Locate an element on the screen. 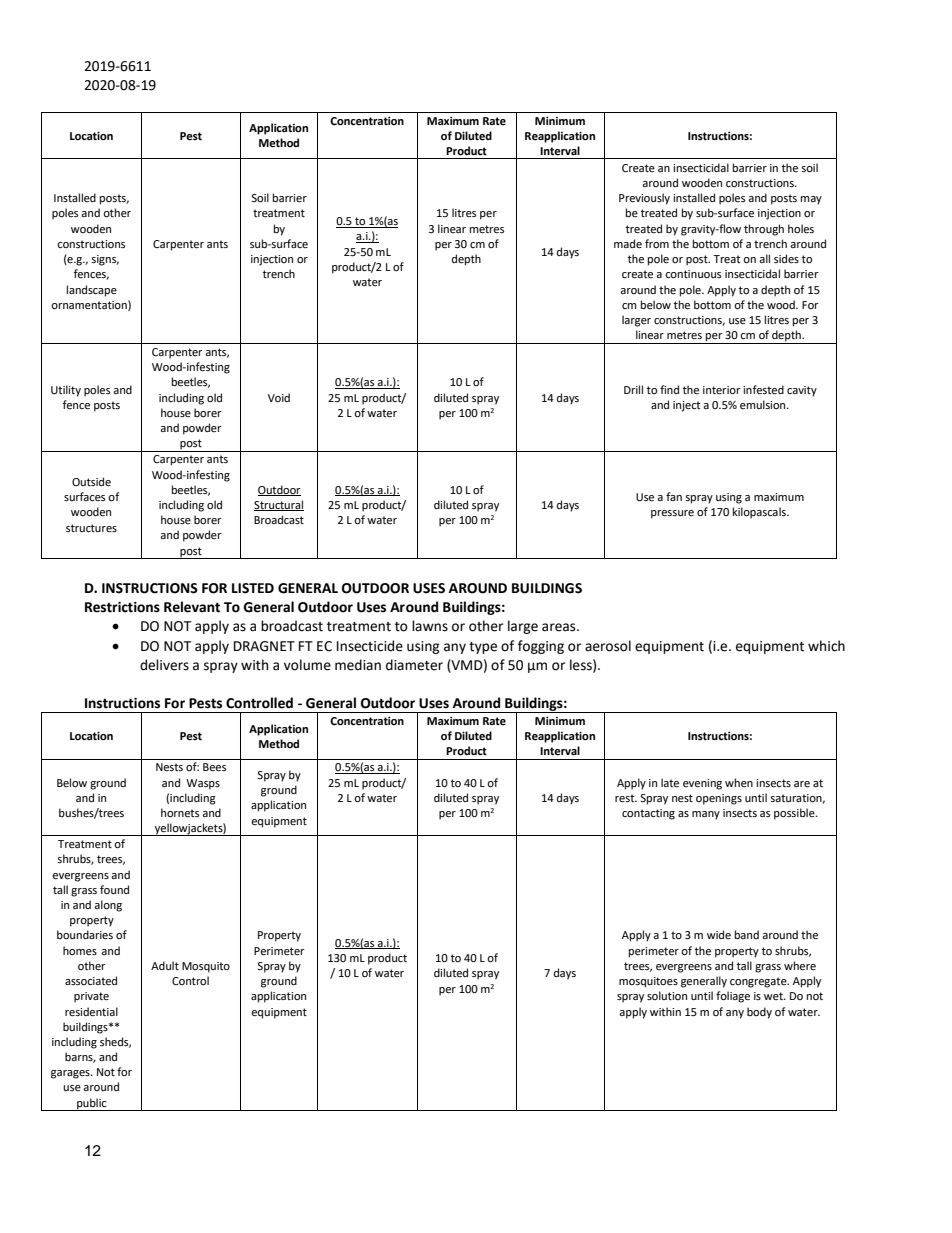 The height and width of the screenshot is (1233, 952). Void is located at coordinates (279, 397).
